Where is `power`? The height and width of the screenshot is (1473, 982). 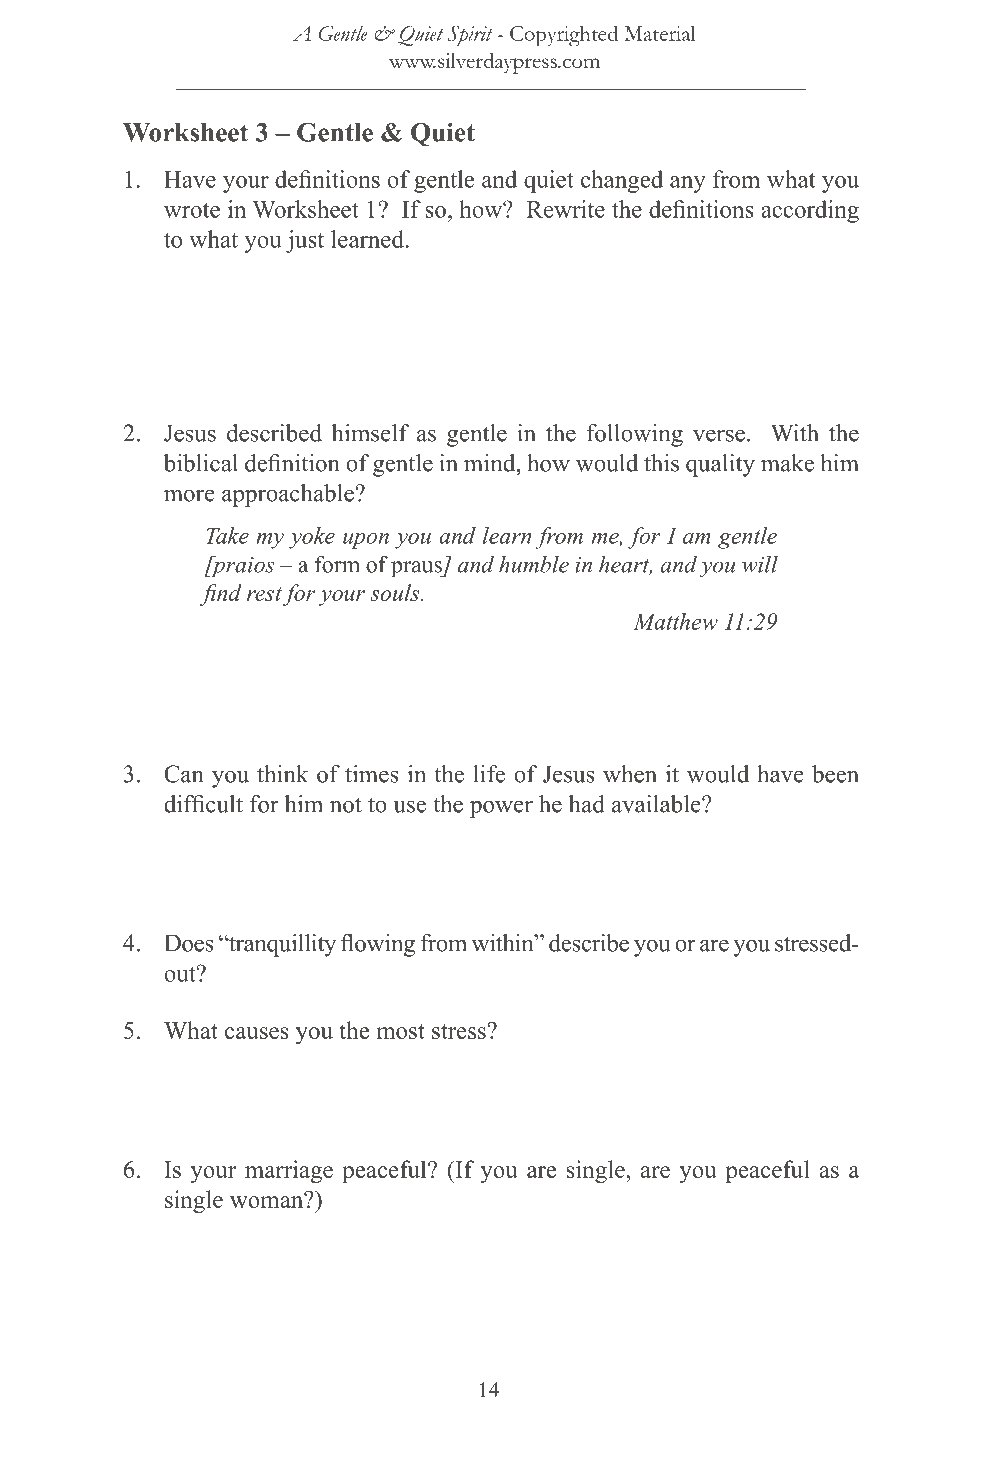
power is located at coordinates (501, 809).
